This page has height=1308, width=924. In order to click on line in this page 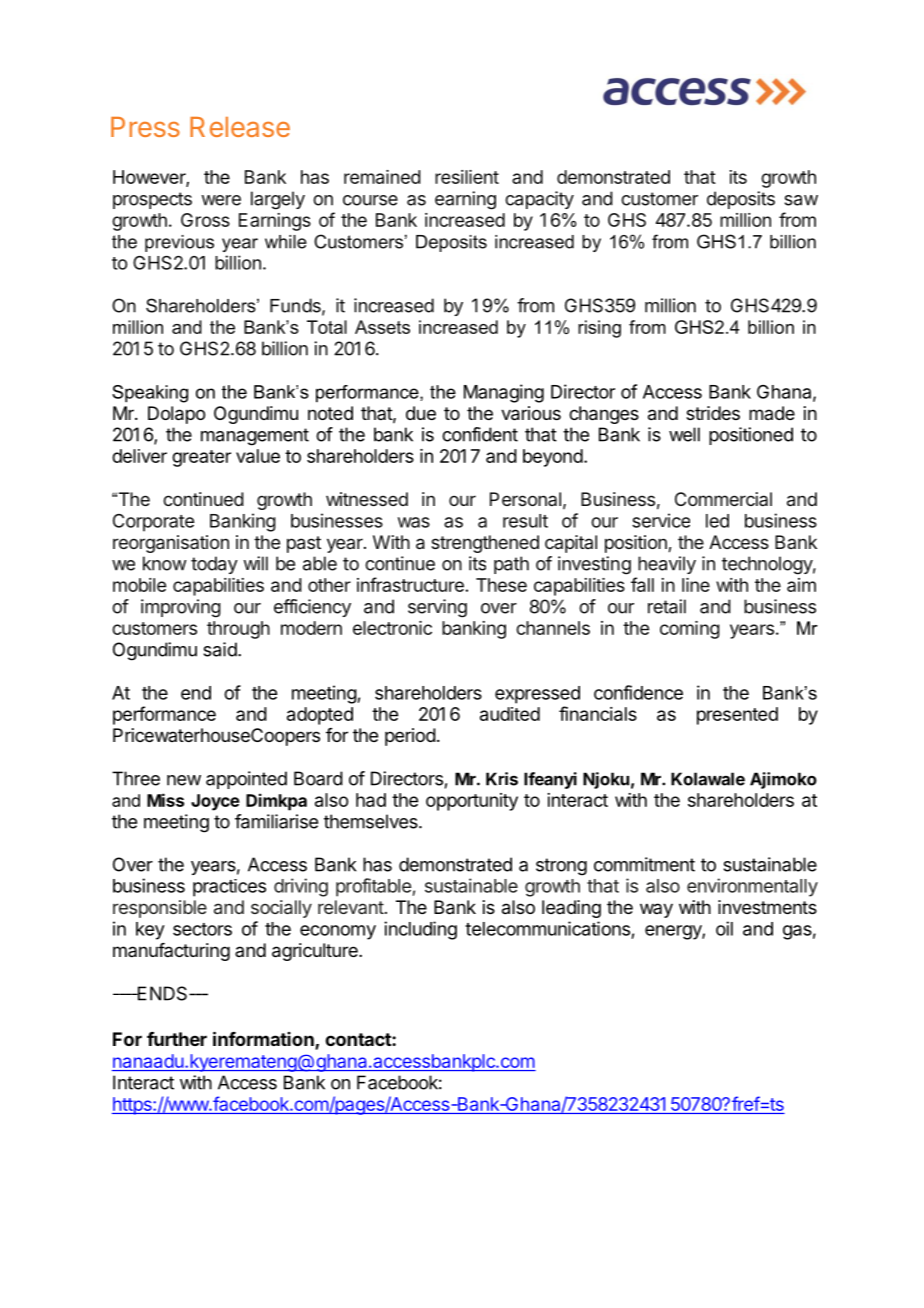, I will do `click(696, 585)`.
